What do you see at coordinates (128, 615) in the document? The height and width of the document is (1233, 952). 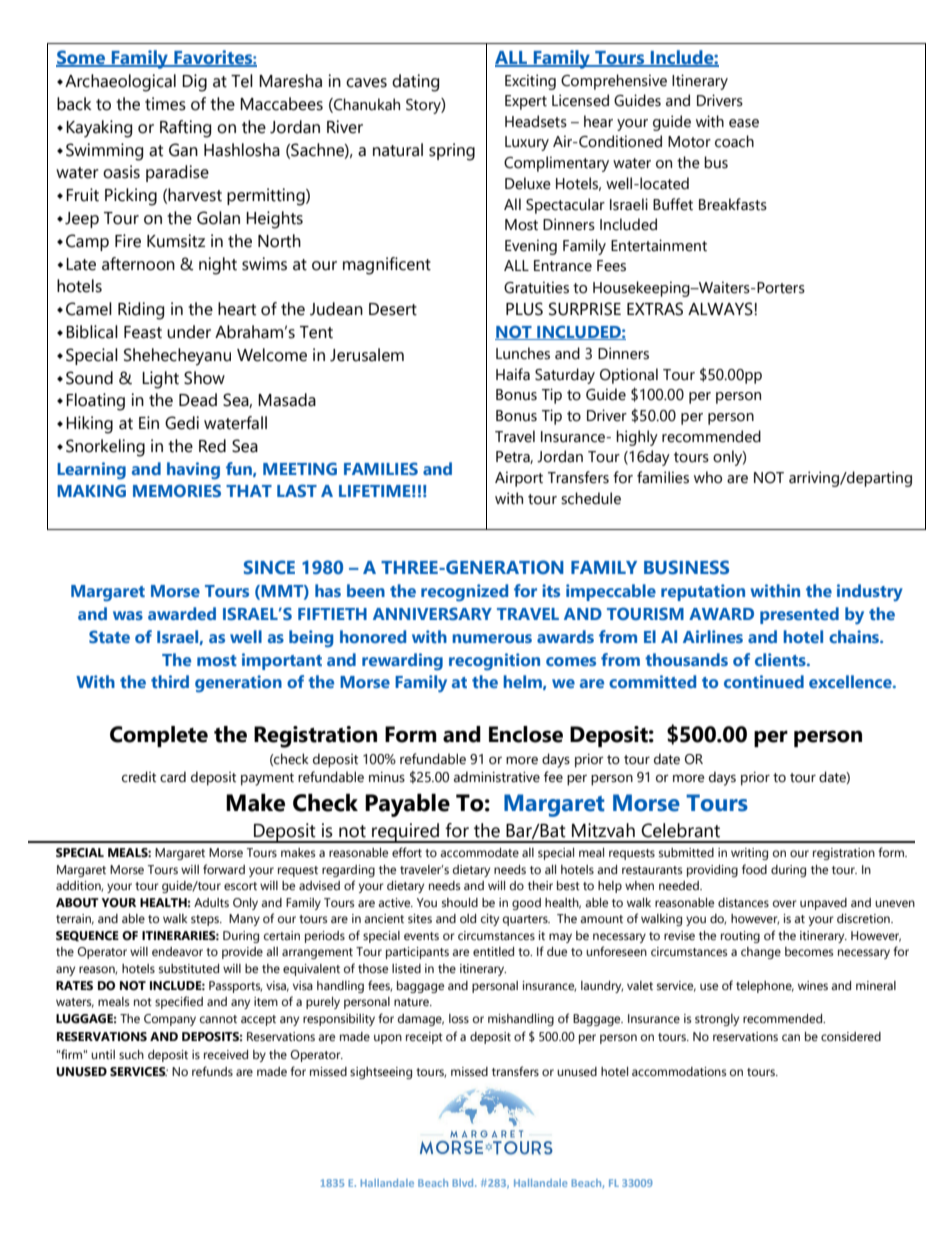 I see `was` at bounding box center [128, 615].
